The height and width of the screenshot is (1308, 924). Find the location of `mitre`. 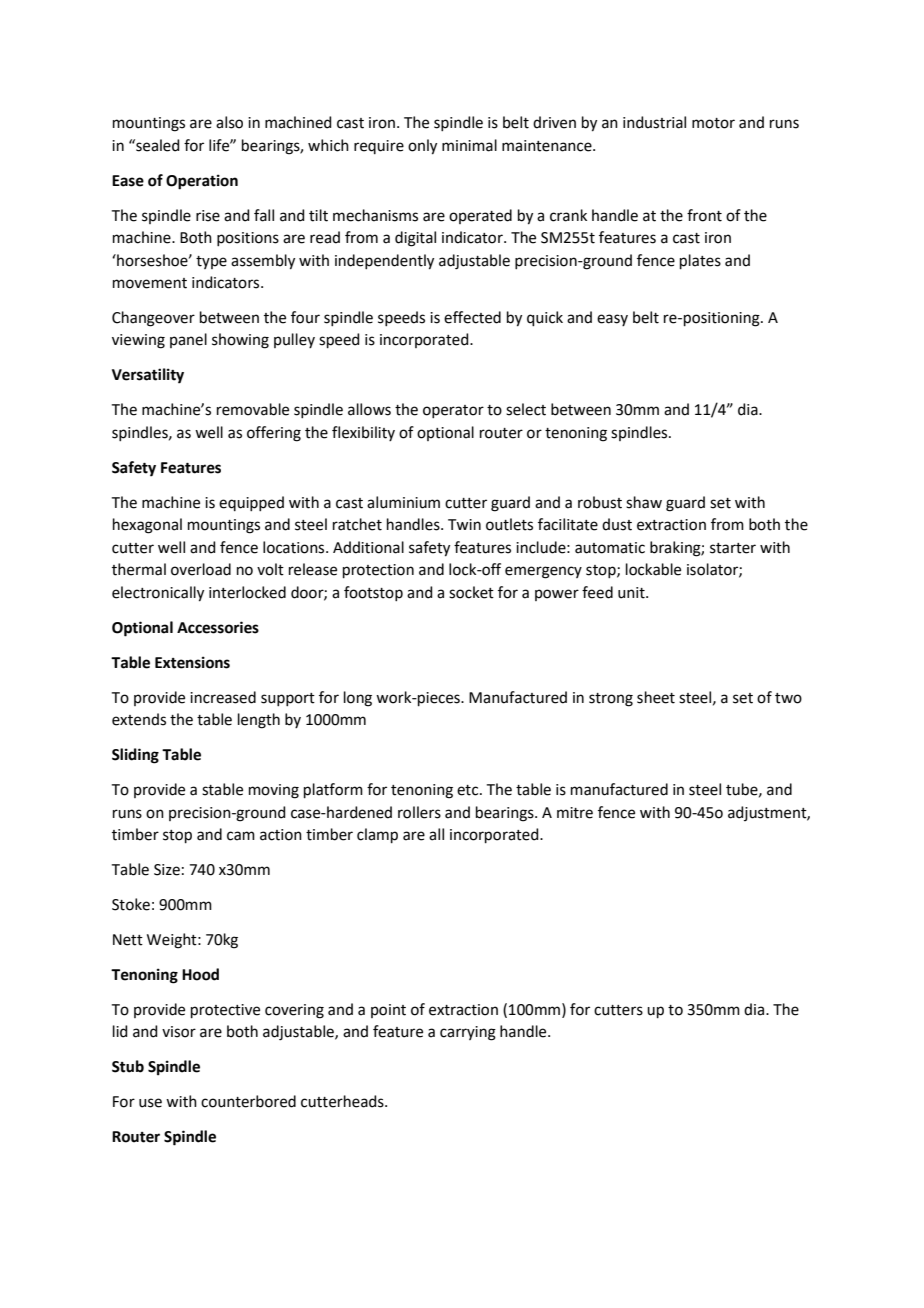

mitre is located at coordinates (575, 813).
